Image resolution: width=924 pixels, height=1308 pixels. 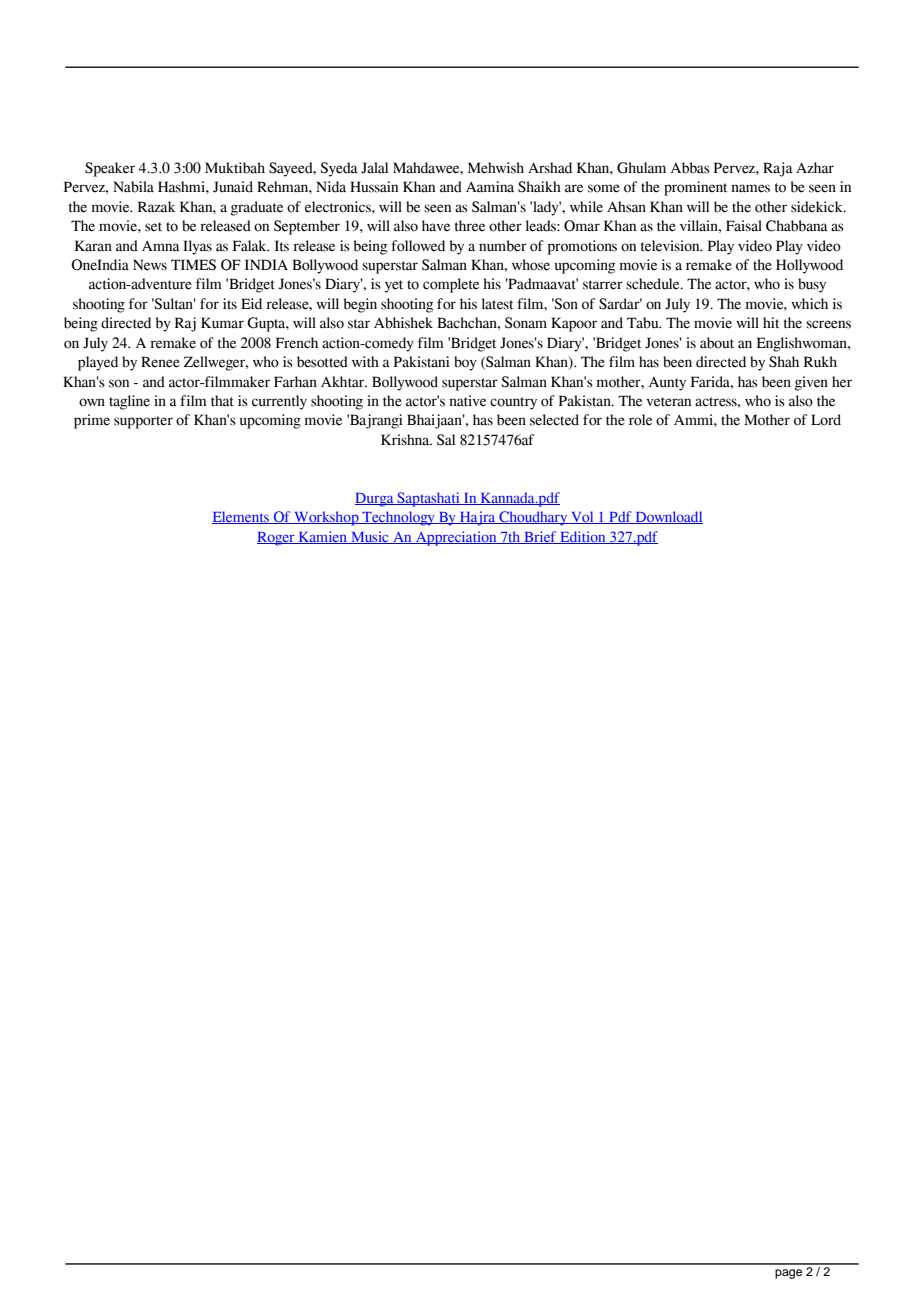 I want to click on Krishna, so click(x=406, y=440).
